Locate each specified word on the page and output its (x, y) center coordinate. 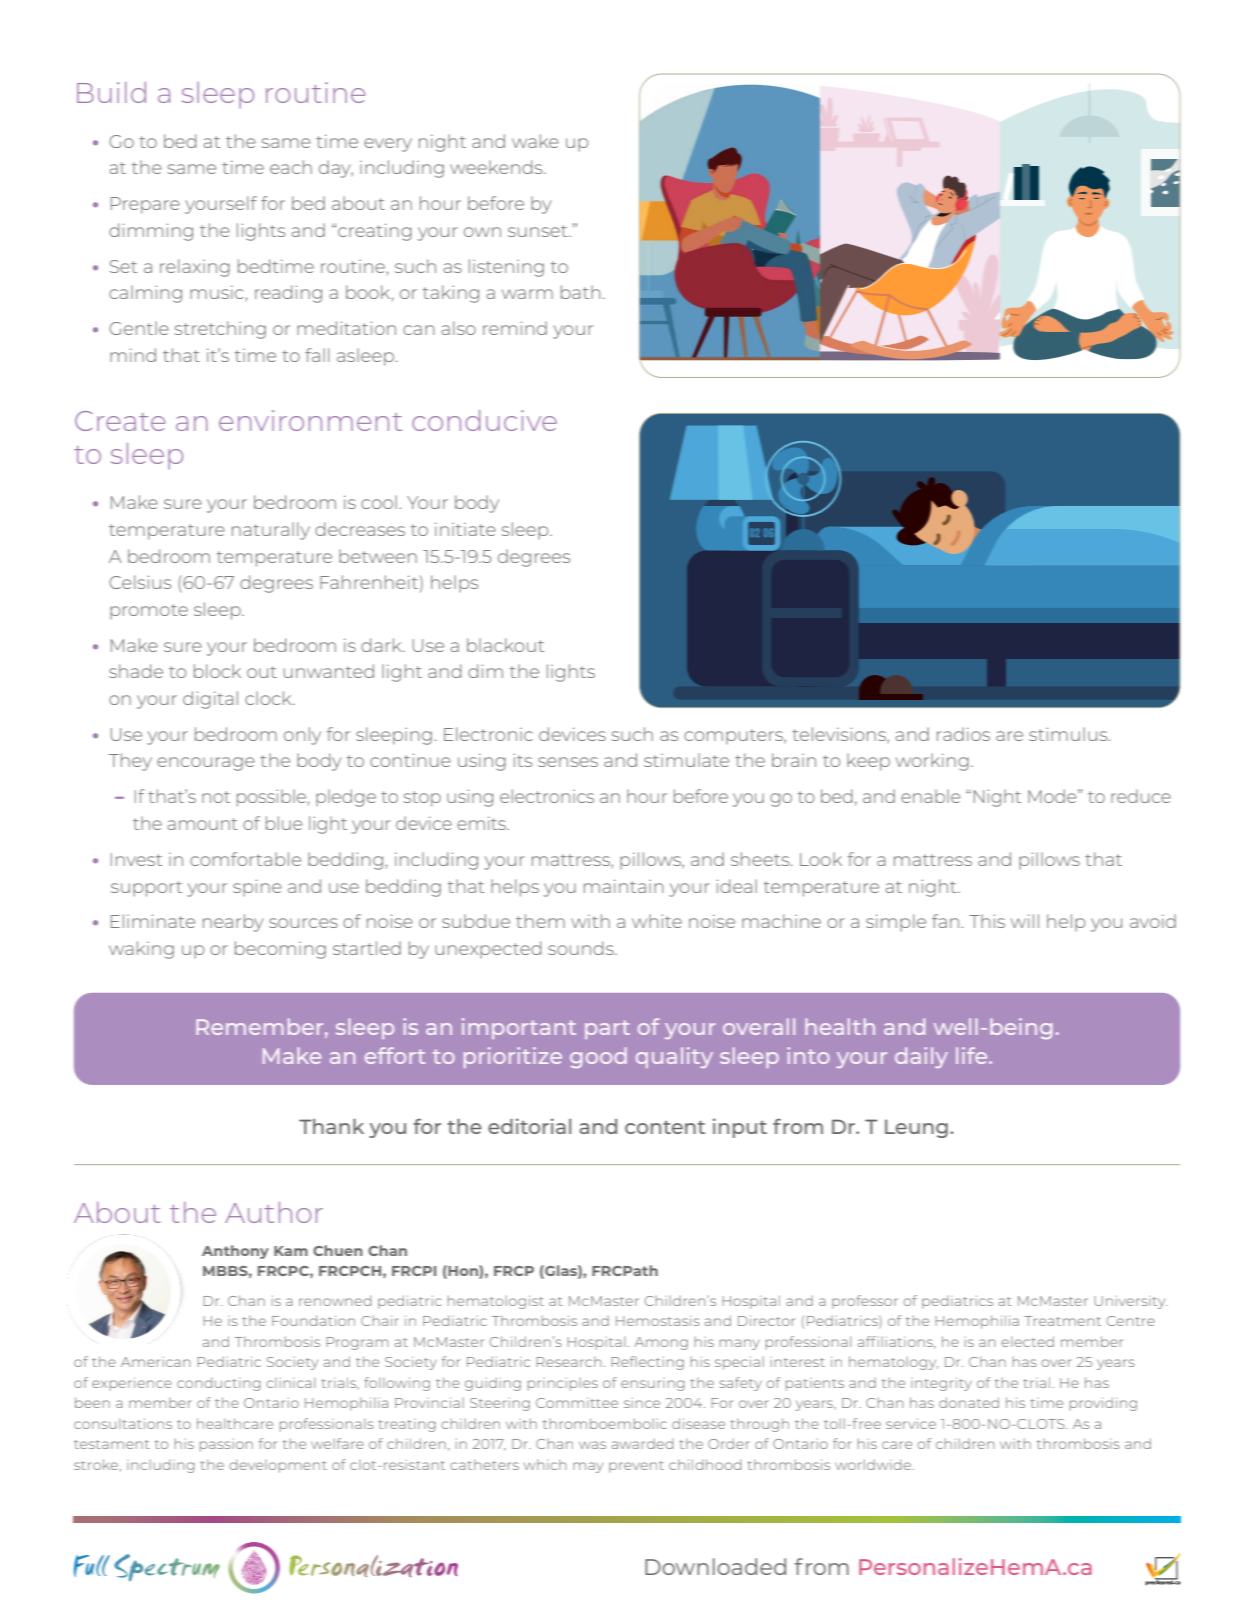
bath (580, 292)
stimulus (1069, 734)
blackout (505, 645)
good (598, 1057)
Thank (331, 1126)
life (973, 1055)
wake (535, 141)
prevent (636, 1467)
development (278, 1466)
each (291, 167)
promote (149, 612)
